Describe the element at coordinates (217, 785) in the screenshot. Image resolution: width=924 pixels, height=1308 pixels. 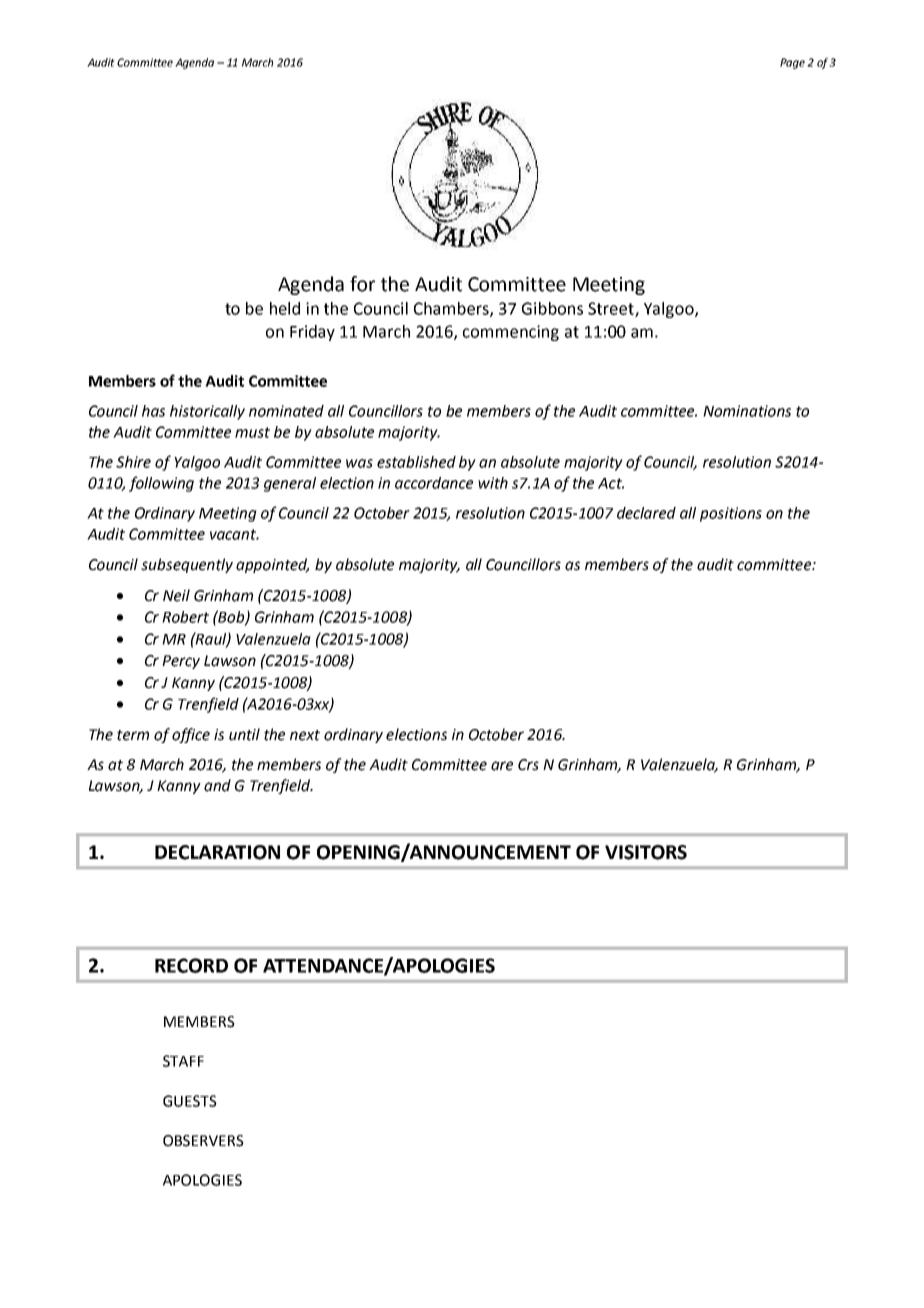
I see `and` at that location.
